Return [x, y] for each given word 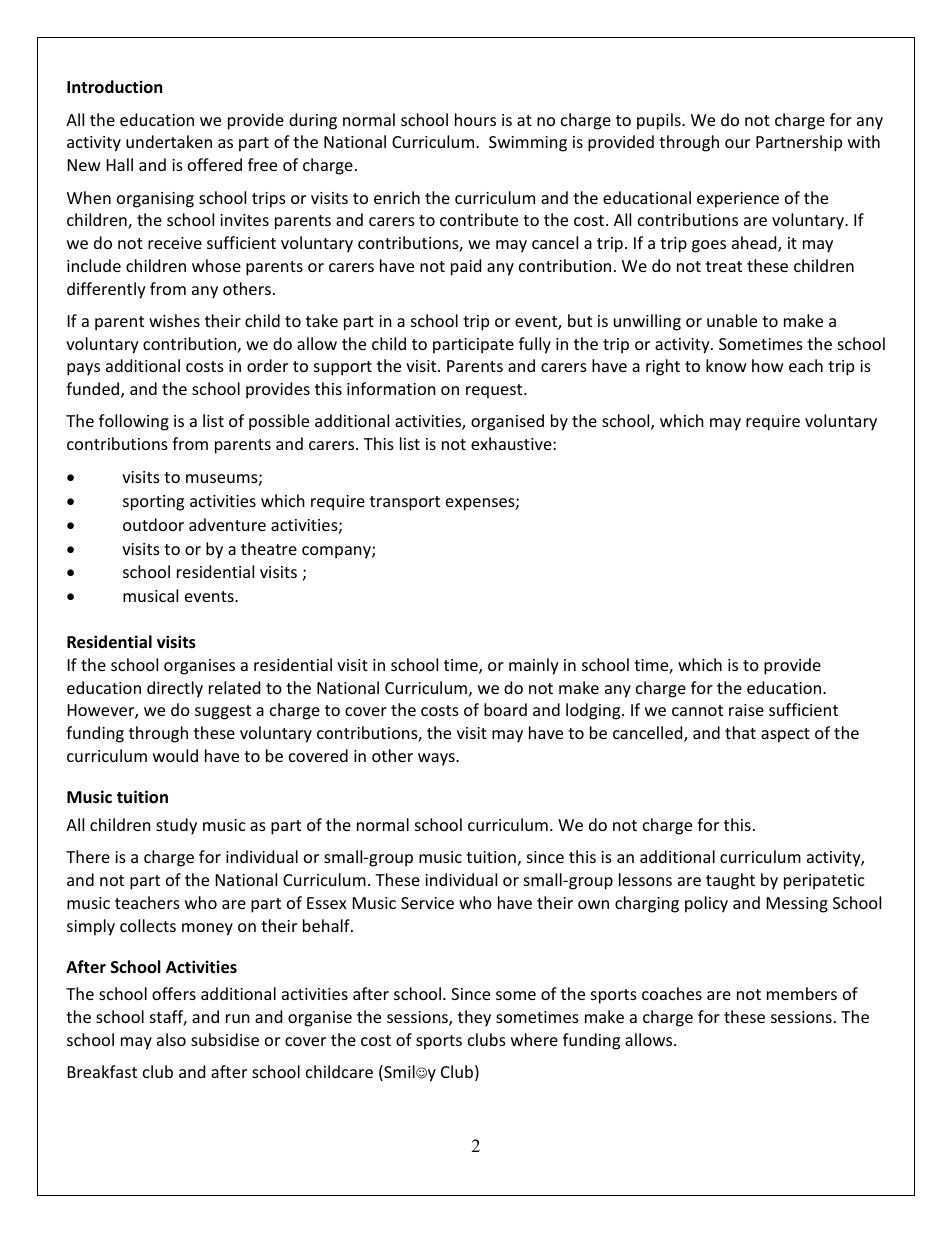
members [802, 993]
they [474, 1018]
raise [746, 710]
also [171, 1039]
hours [475, 119]
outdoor [153, 524]
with [864, 141]
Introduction [114, 87]
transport [405, 503]
